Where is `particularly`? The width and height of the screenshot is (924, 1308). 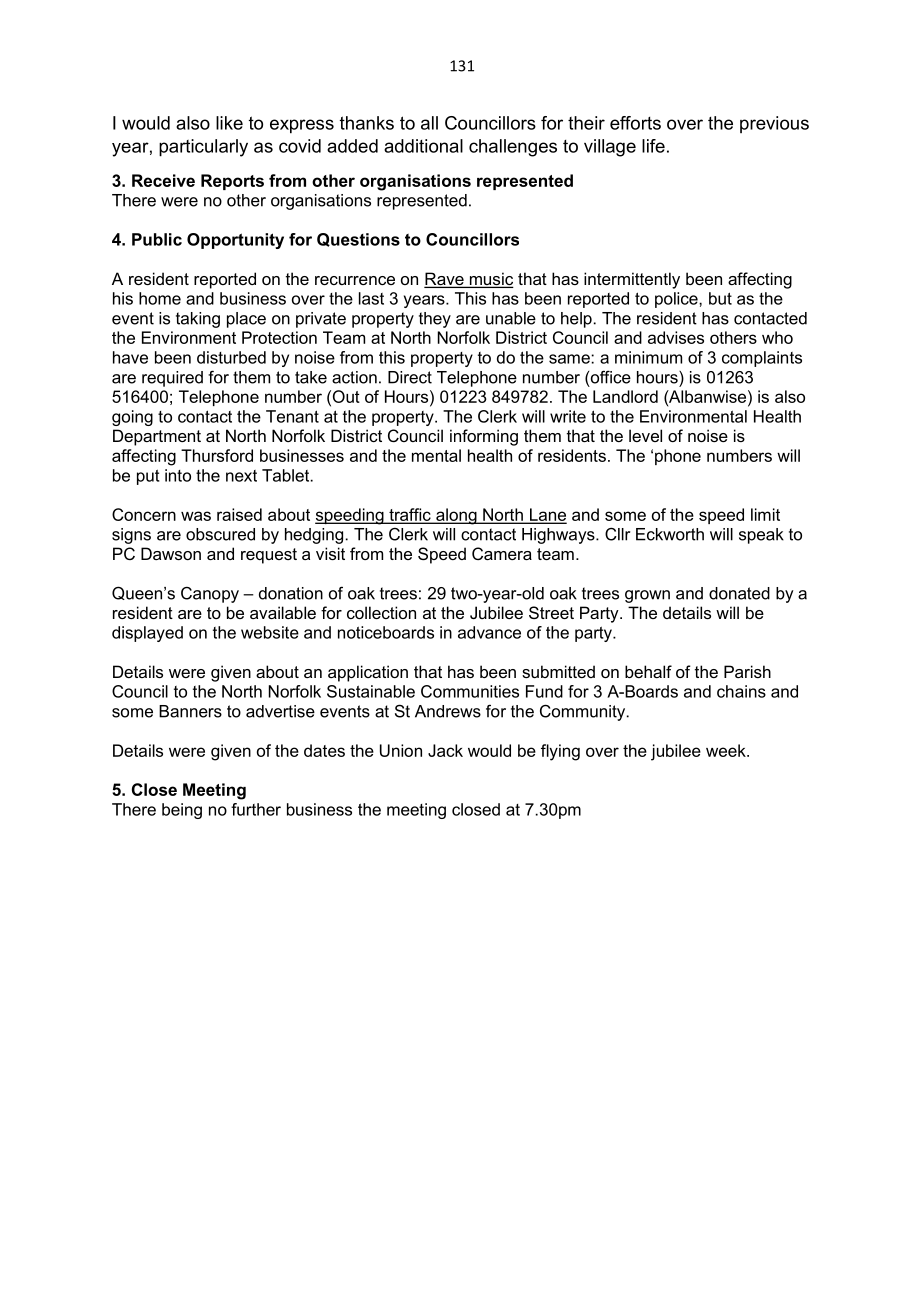 particularly is located at coordinates (203, 148).
